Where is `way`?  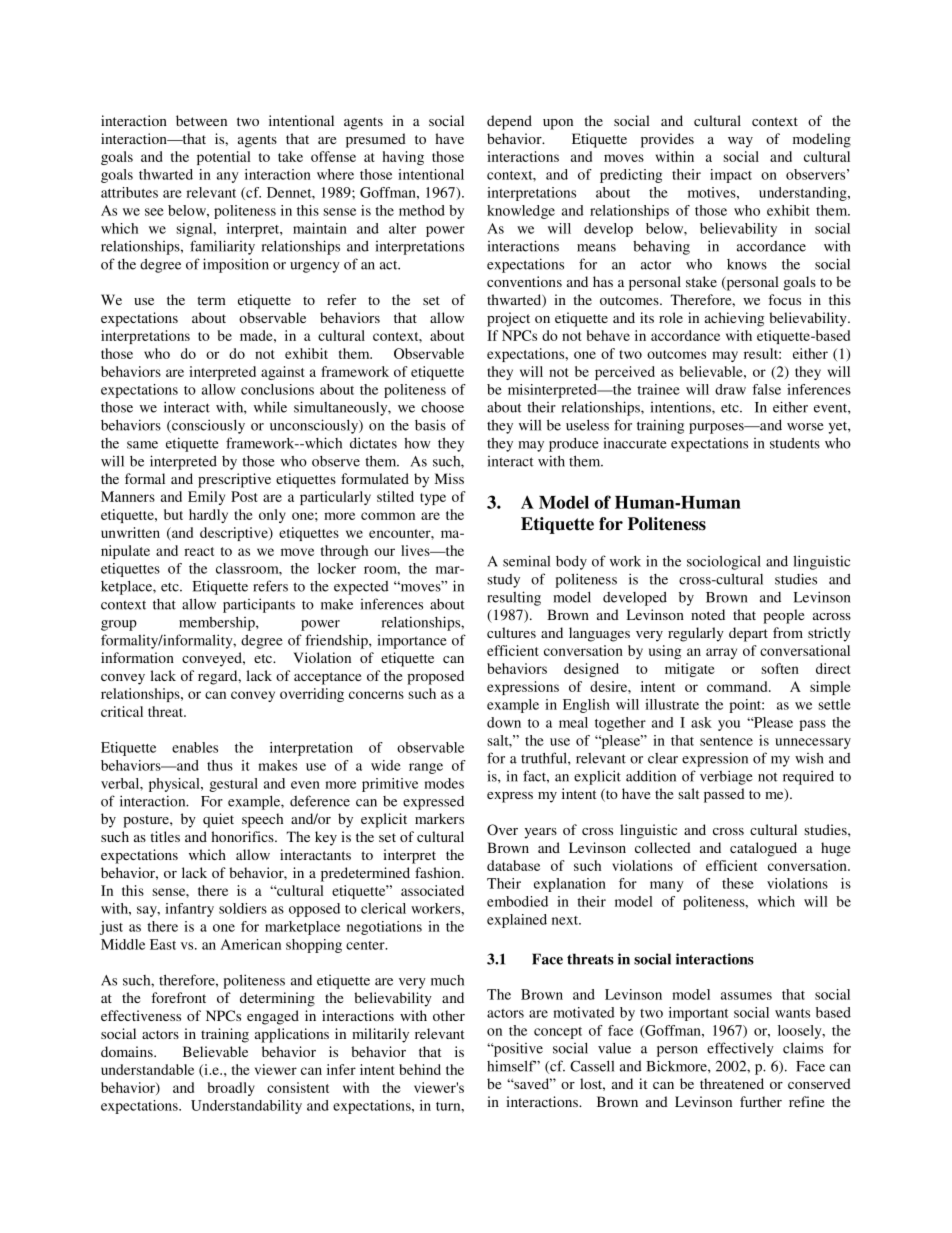 way is located at coordinates (740, 142).
